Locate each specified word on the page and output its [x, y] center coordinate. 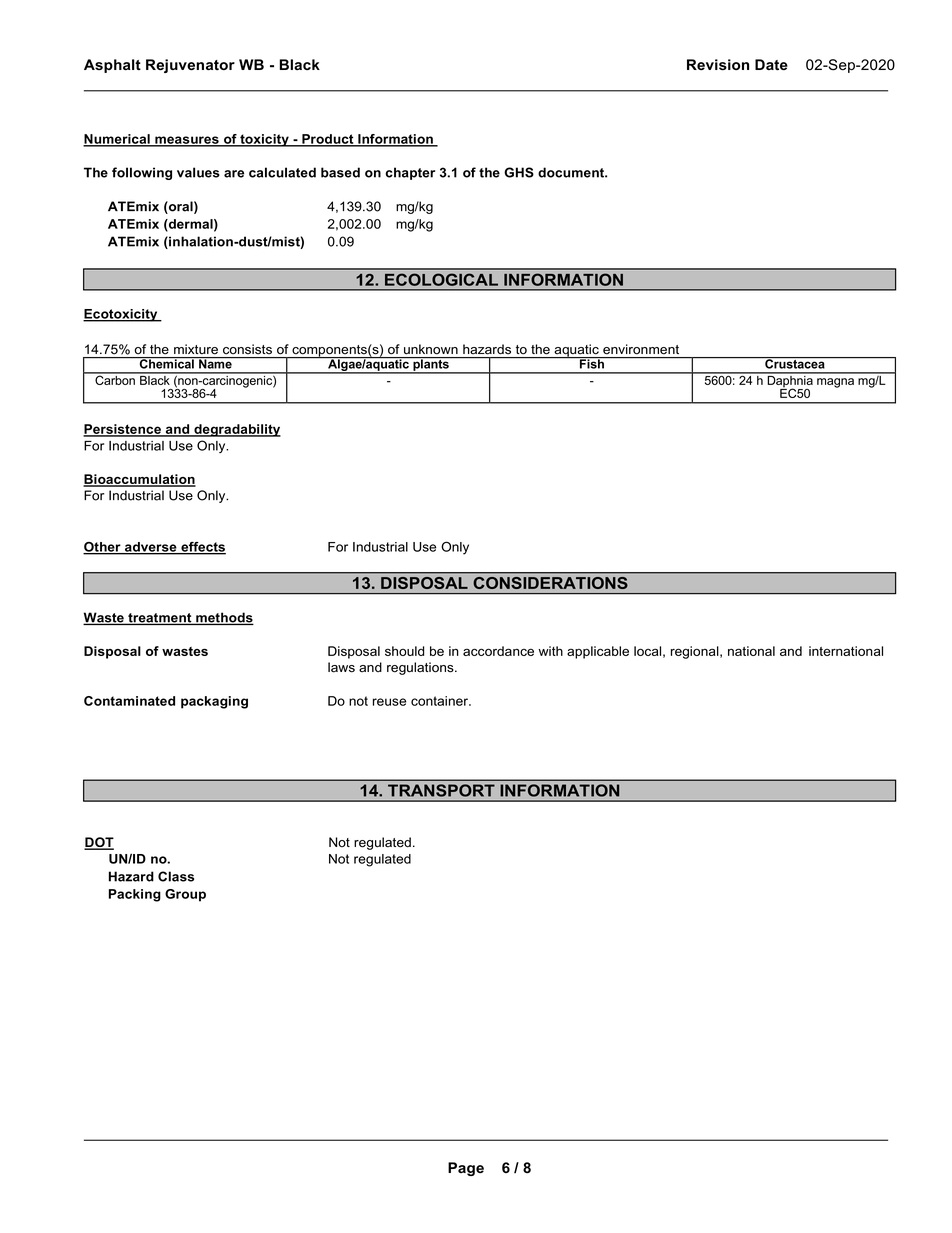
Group [185, 895]
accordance [498, 651]
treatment [160, 619]
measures [187, 141]
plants [431, 365]
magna [835, 383]
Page [466, 1169]
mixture [196, 349]
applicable [598, 652]
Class [176, 876]
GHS [519, 172]
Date [771, 64]
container [440, 701]
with [550, 651]
